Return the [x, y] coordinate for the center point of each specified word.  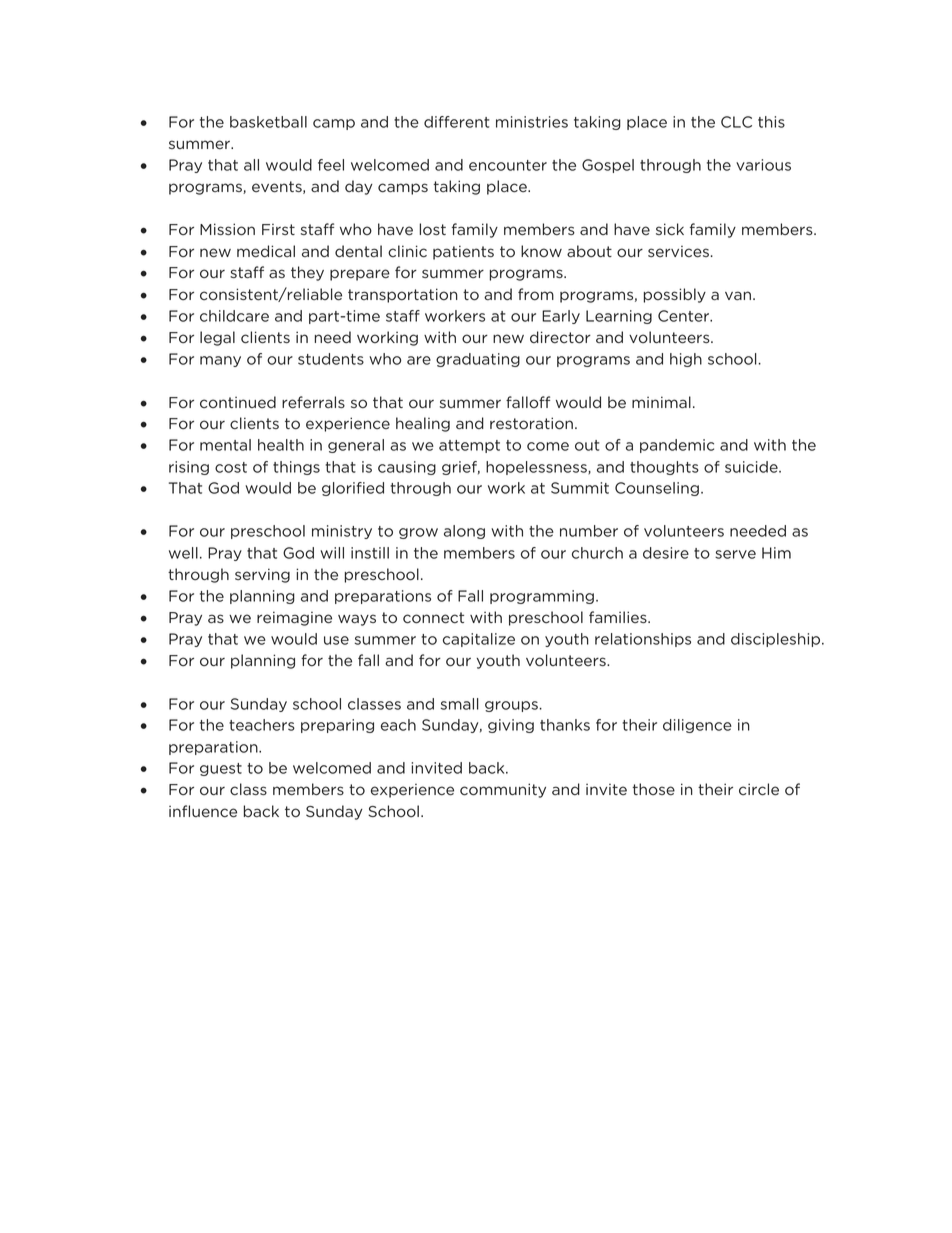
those [653, 789]
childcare [234, 316]
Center [684, 316]
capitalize [479, 640]
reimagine [294, 618]
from [536, 294]
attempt [469, 446]
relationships [643, 640]
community [503, 790]
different [456, 122]
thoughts [664, 468]
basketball [268, 122]
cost [231, 467]
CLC [736, 122]
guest [221, 769]
